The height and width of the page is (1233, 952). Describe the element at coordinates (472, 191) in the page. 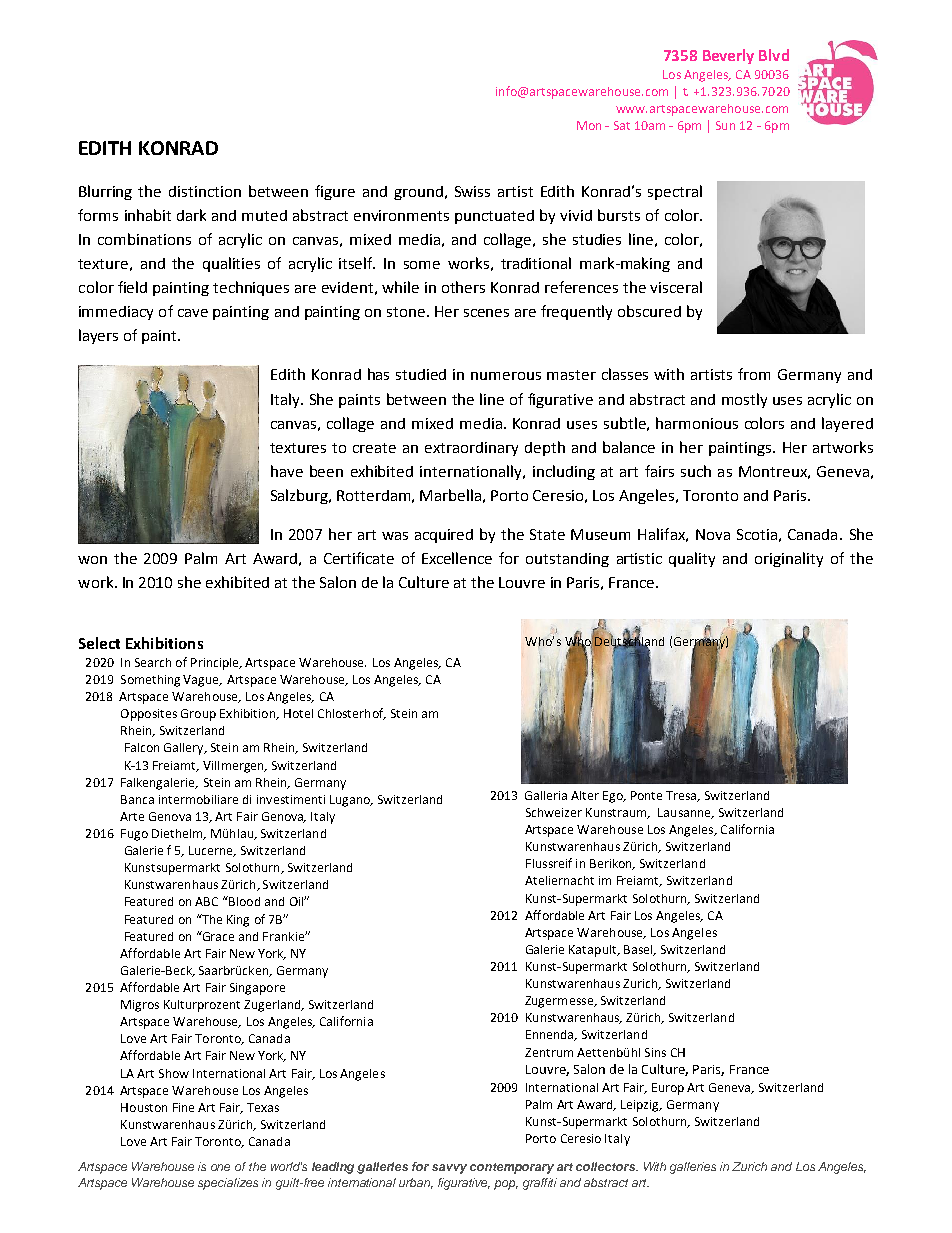

I see `Swiss` at that location.
